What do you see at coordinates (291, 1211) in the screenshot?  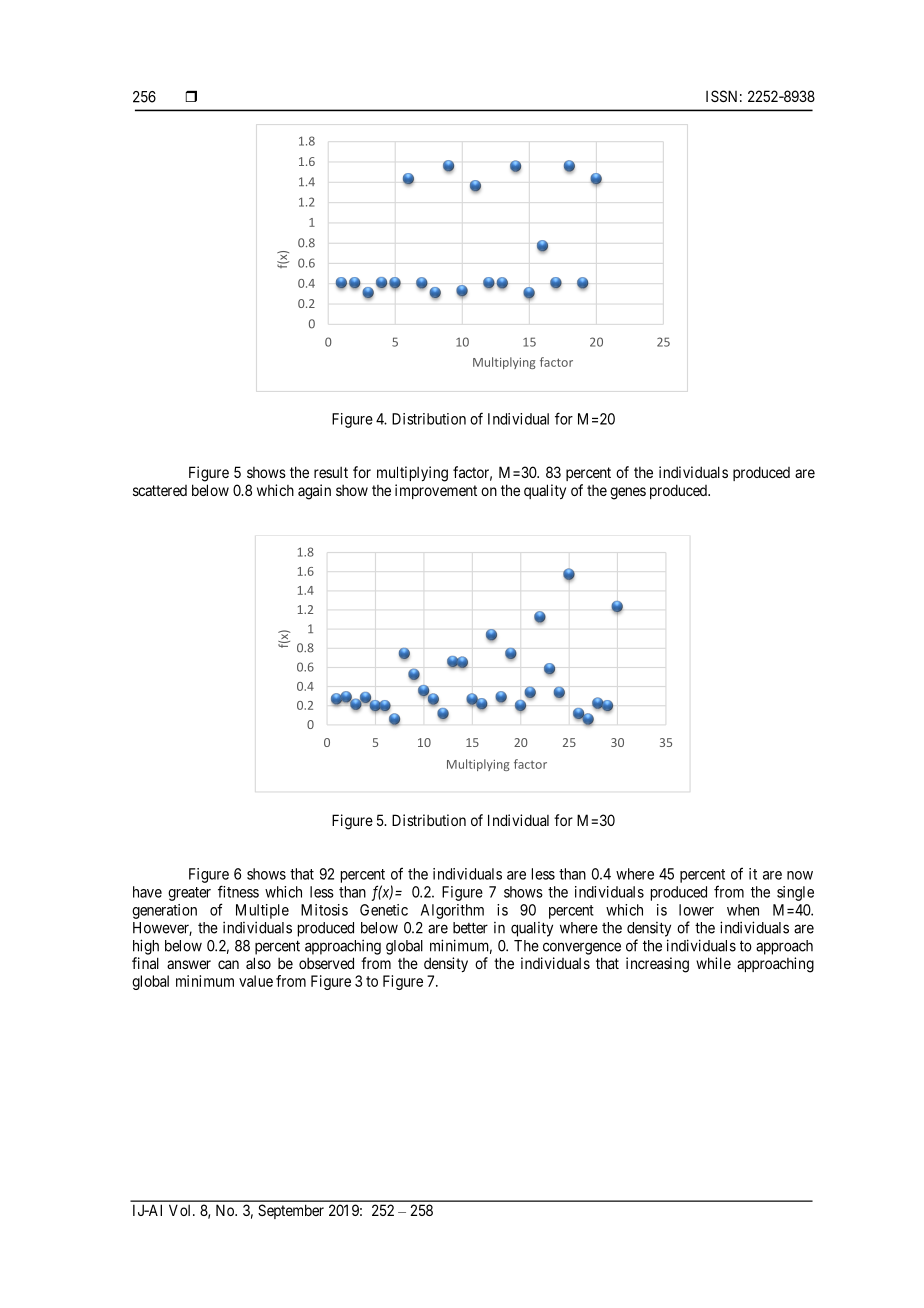 I see `September` at bounding box center [291, 1211].
